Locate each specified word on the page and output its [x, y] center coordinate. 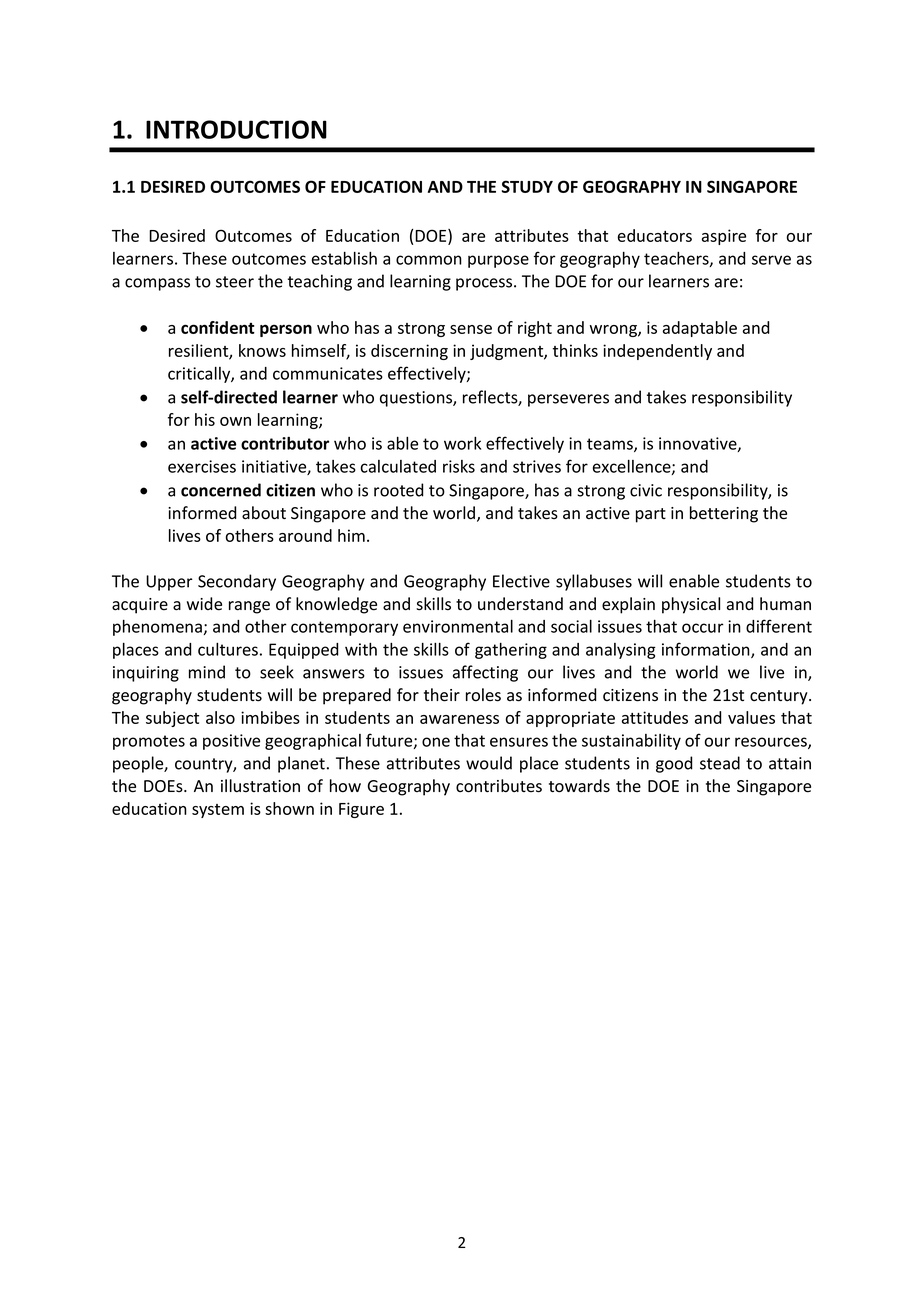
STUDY [527, 186]
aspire [724, 237]
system [218, 811]
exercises [202, 466]
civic [646, 490]
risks [459, 466]
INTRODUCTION [236, 129]
